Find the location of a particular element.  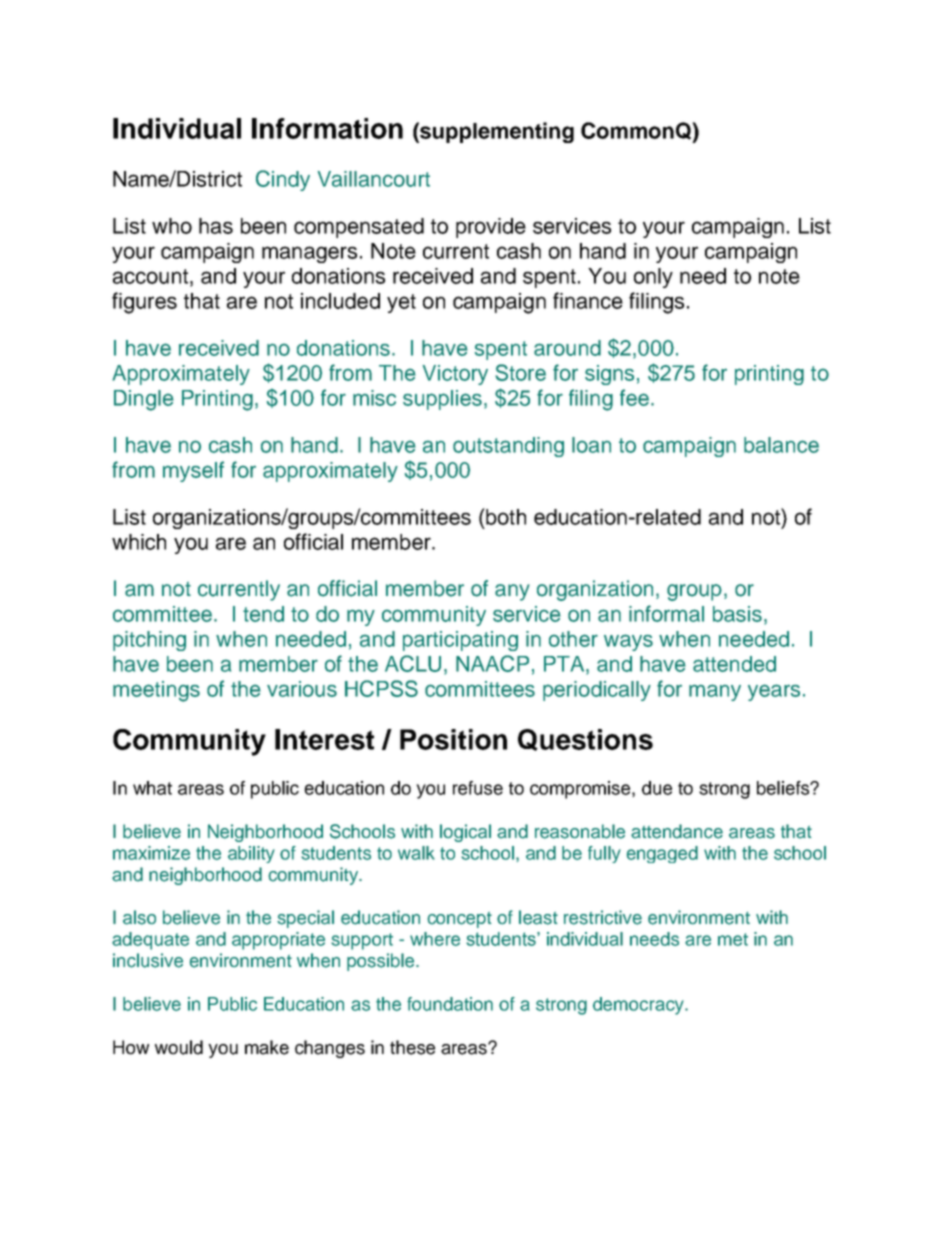

provide is located at coordinates (491, 228).
